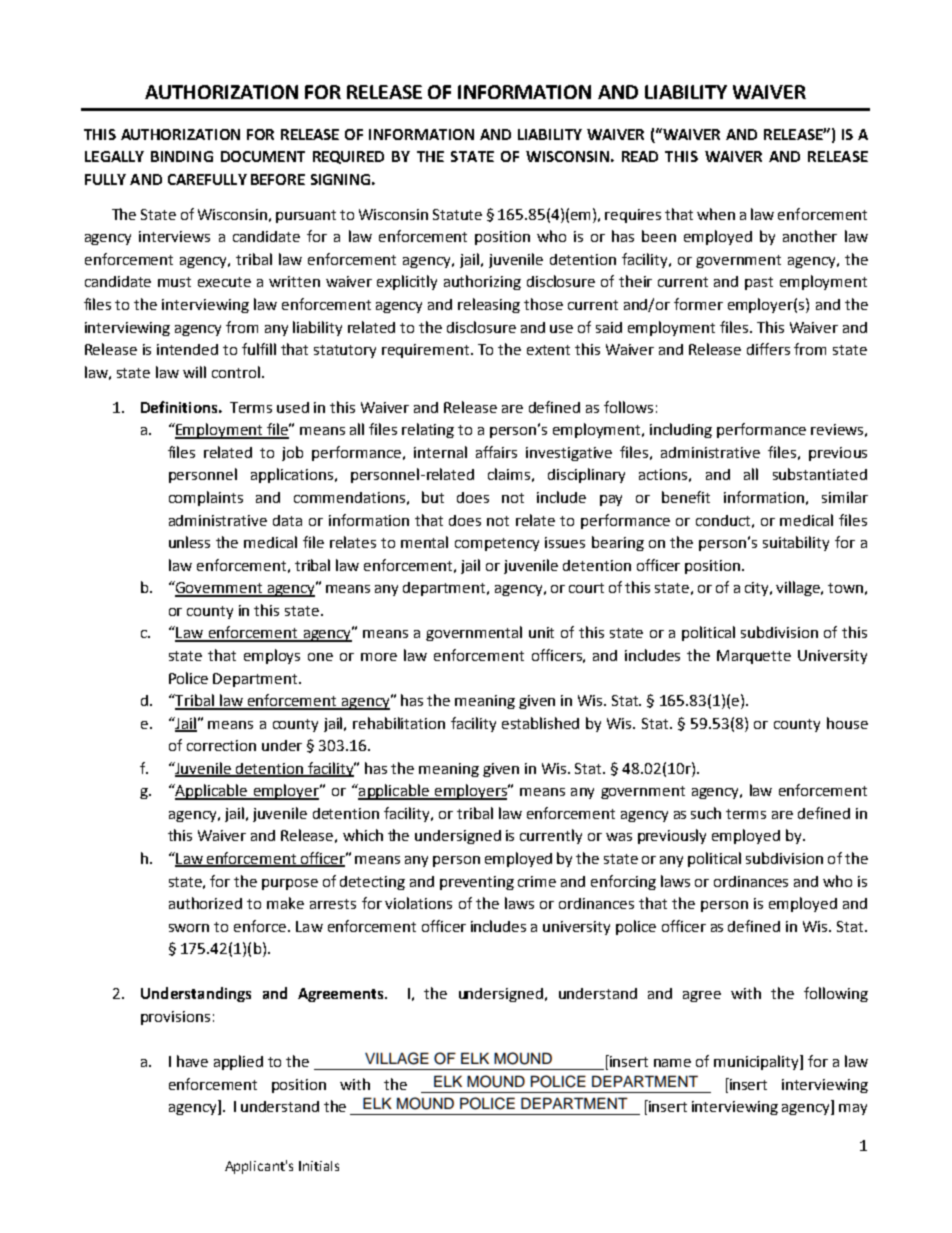 The width and height of the screenshot is (952, 1233). What do you see at coordinates (477, 883) in the screenshot?
I see `preventing` at bounding box center [477, 883].
